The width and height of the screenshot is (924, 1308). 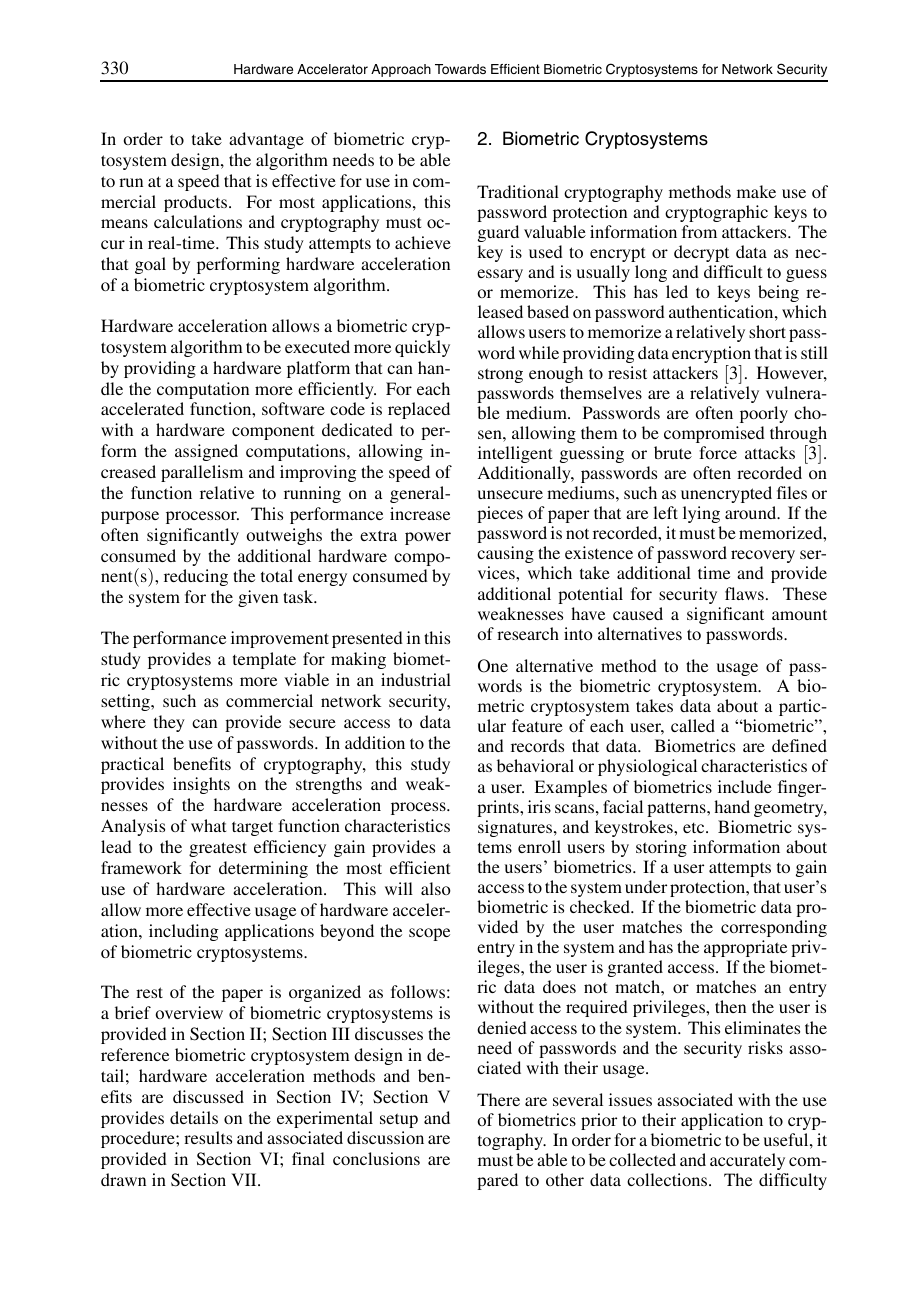 What do you see at coordinates (718, 452) in the screenshot?
I see `force` at bounding box center [718, 452].
